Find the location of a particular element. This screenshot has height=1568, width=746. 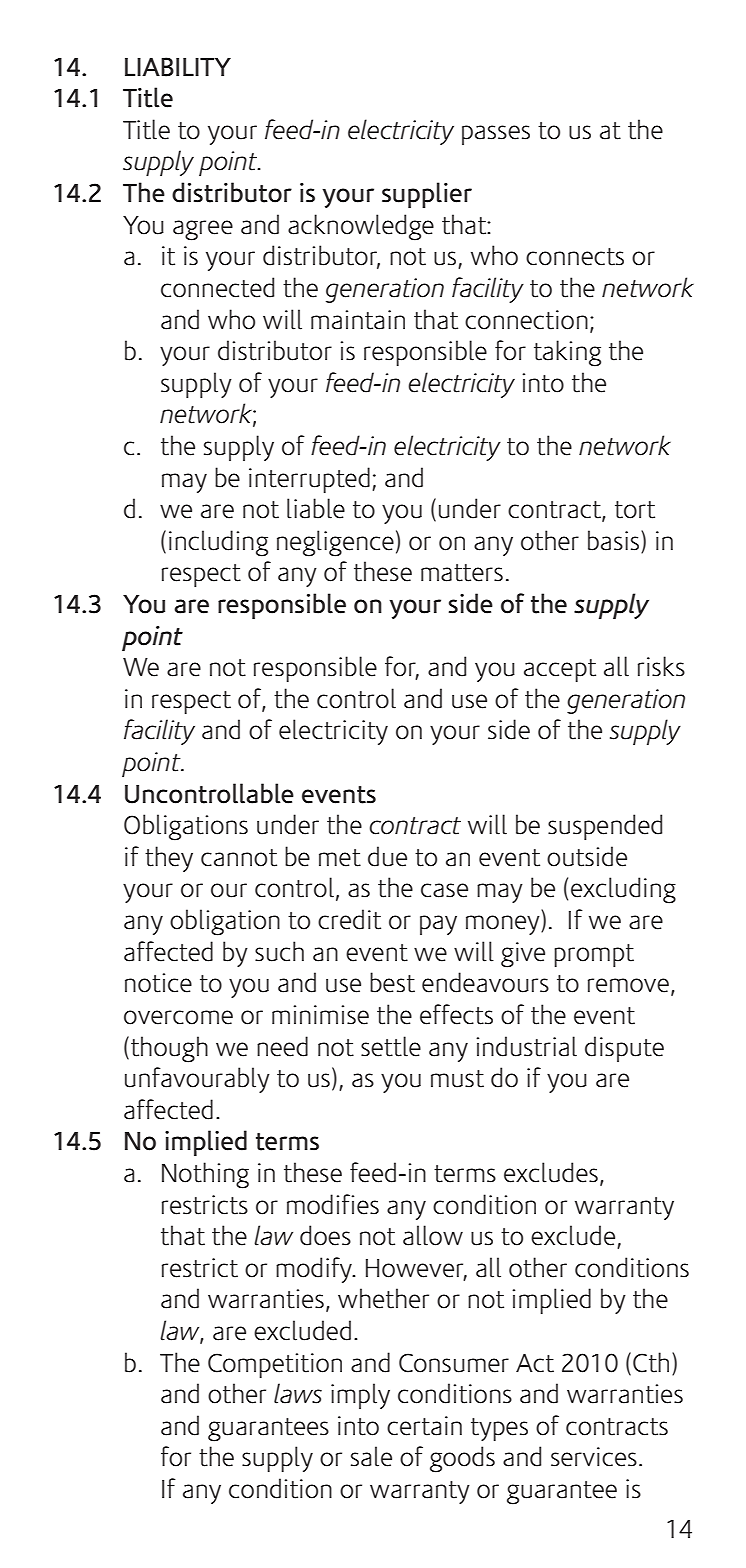

supplier is located at coordinates (427, 195).
